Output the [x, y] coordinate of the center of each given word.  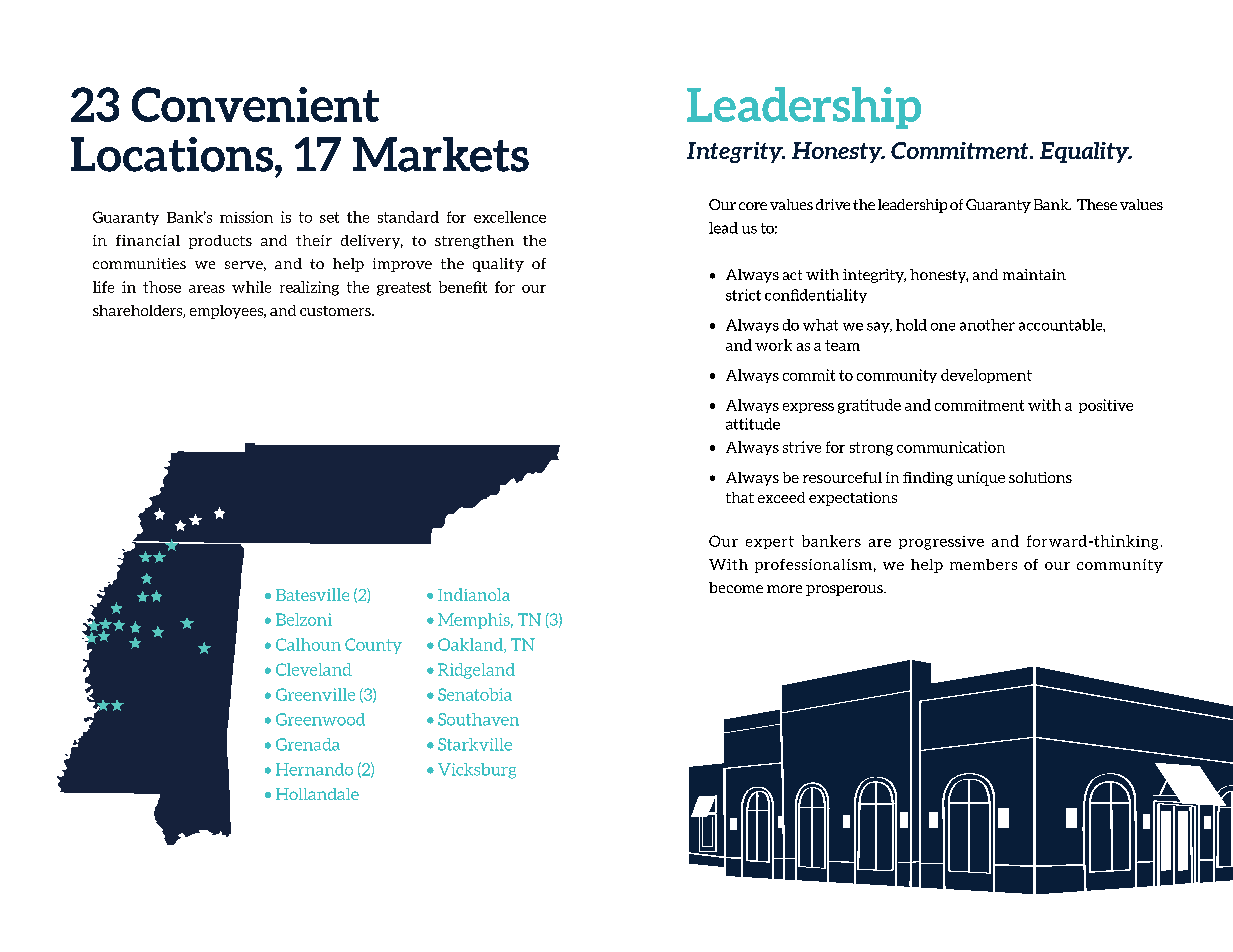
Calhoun [308, 644]
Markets [441, 154]
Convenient [255, 104]
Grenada [308, 744]
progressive [941, 543]
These [1097, 204]
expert [770, 542]
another [987, 325]
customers [336, 311]
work [773, 345]
